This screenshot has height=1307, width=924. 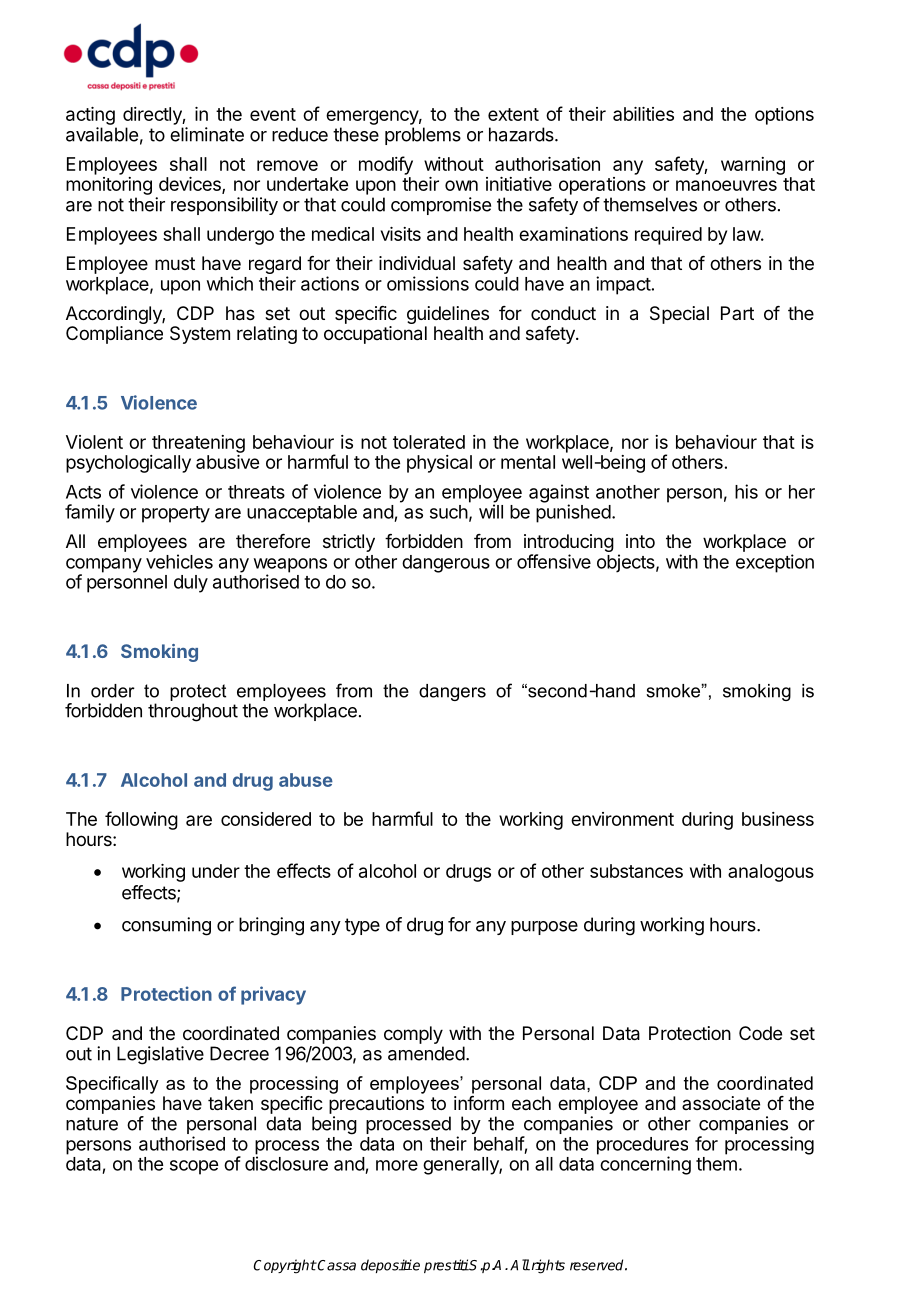 What do you see at coordinates (775, 563) in the screenshot?
I see `exception` at bounding box center [775, 563].
